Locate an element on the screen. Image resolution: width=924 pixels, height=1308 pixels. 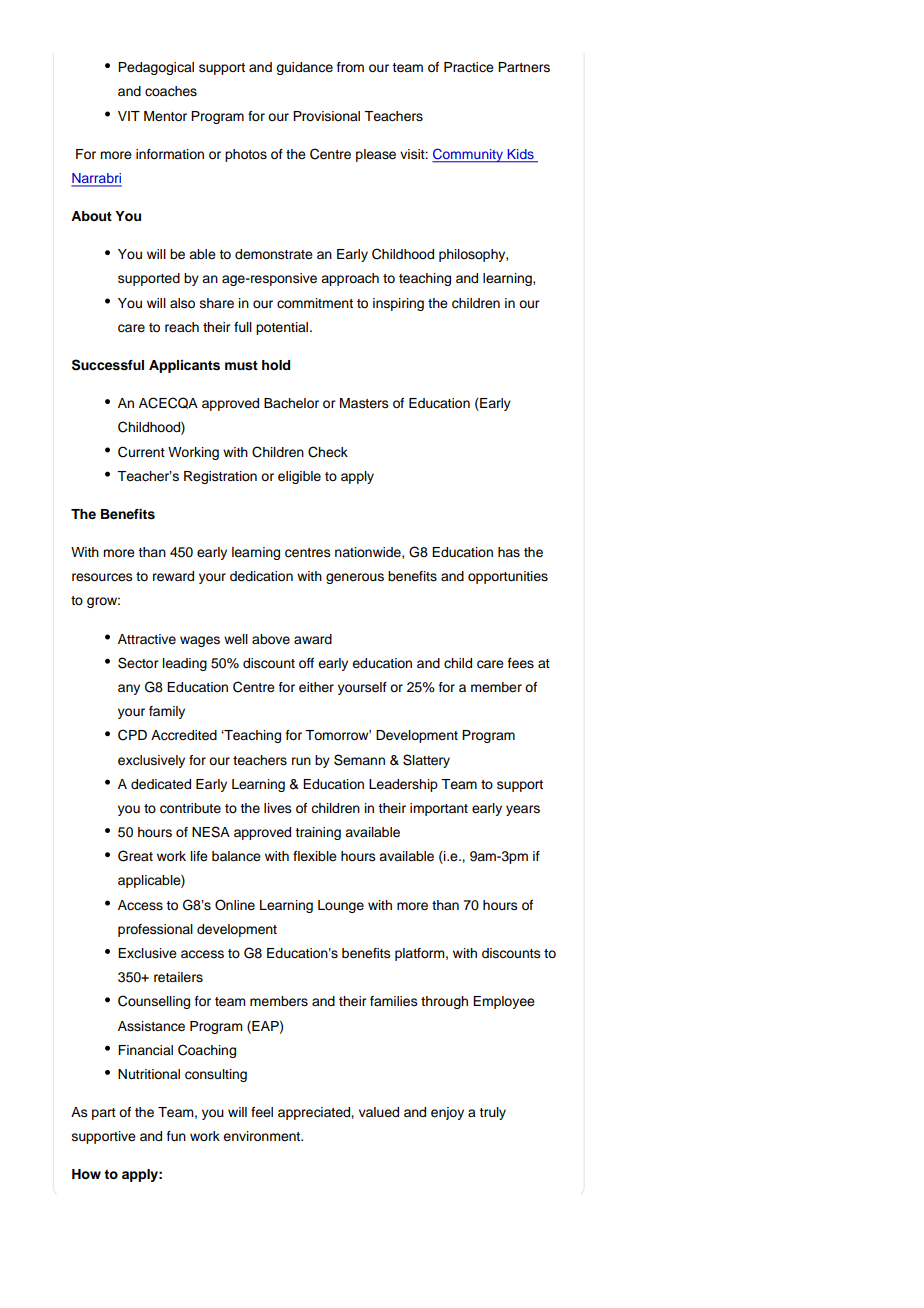
dedicated is located at coordinates (161, 784).
